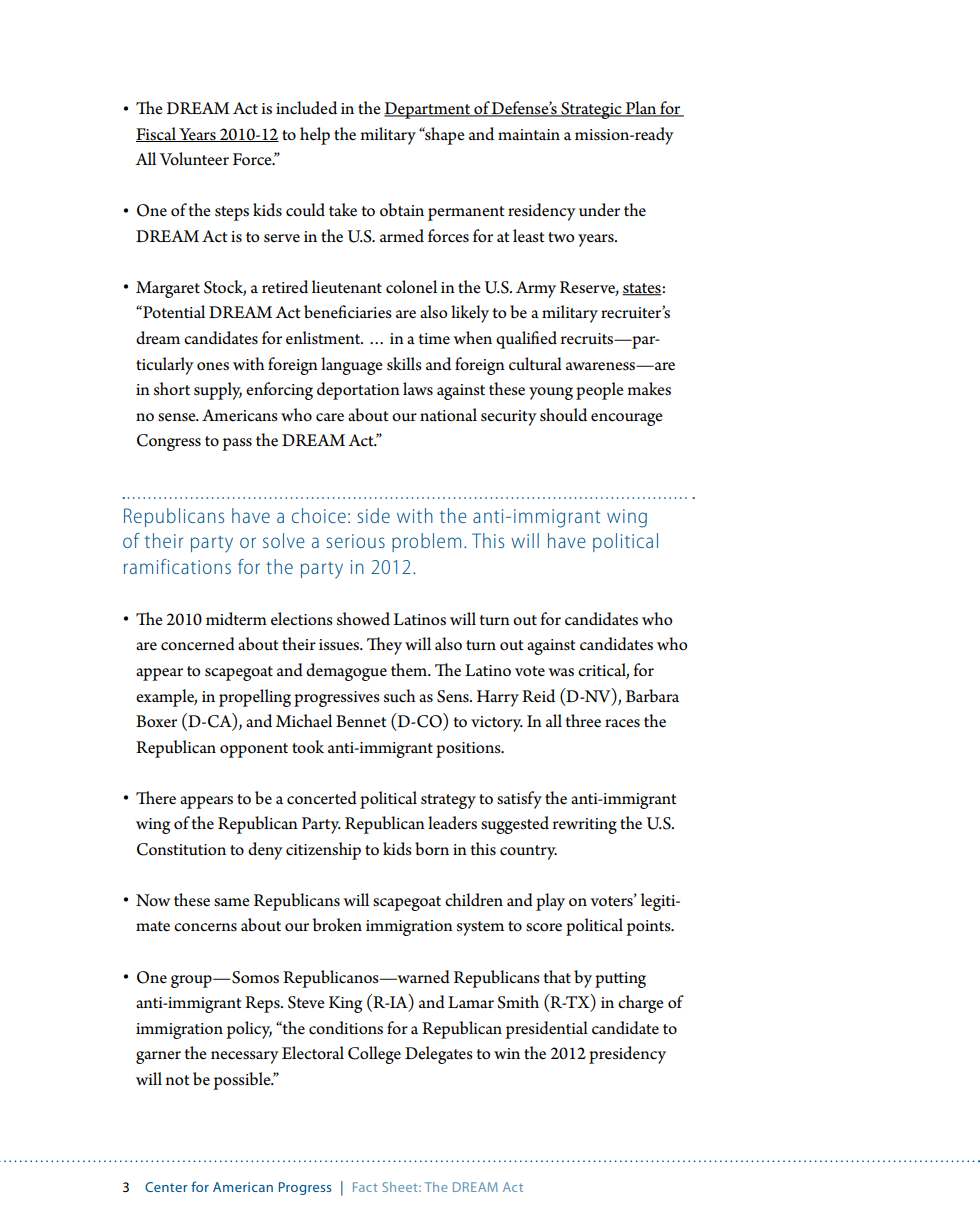 The image size is (980, 1226). I want to click on born, so click(432, 849).
